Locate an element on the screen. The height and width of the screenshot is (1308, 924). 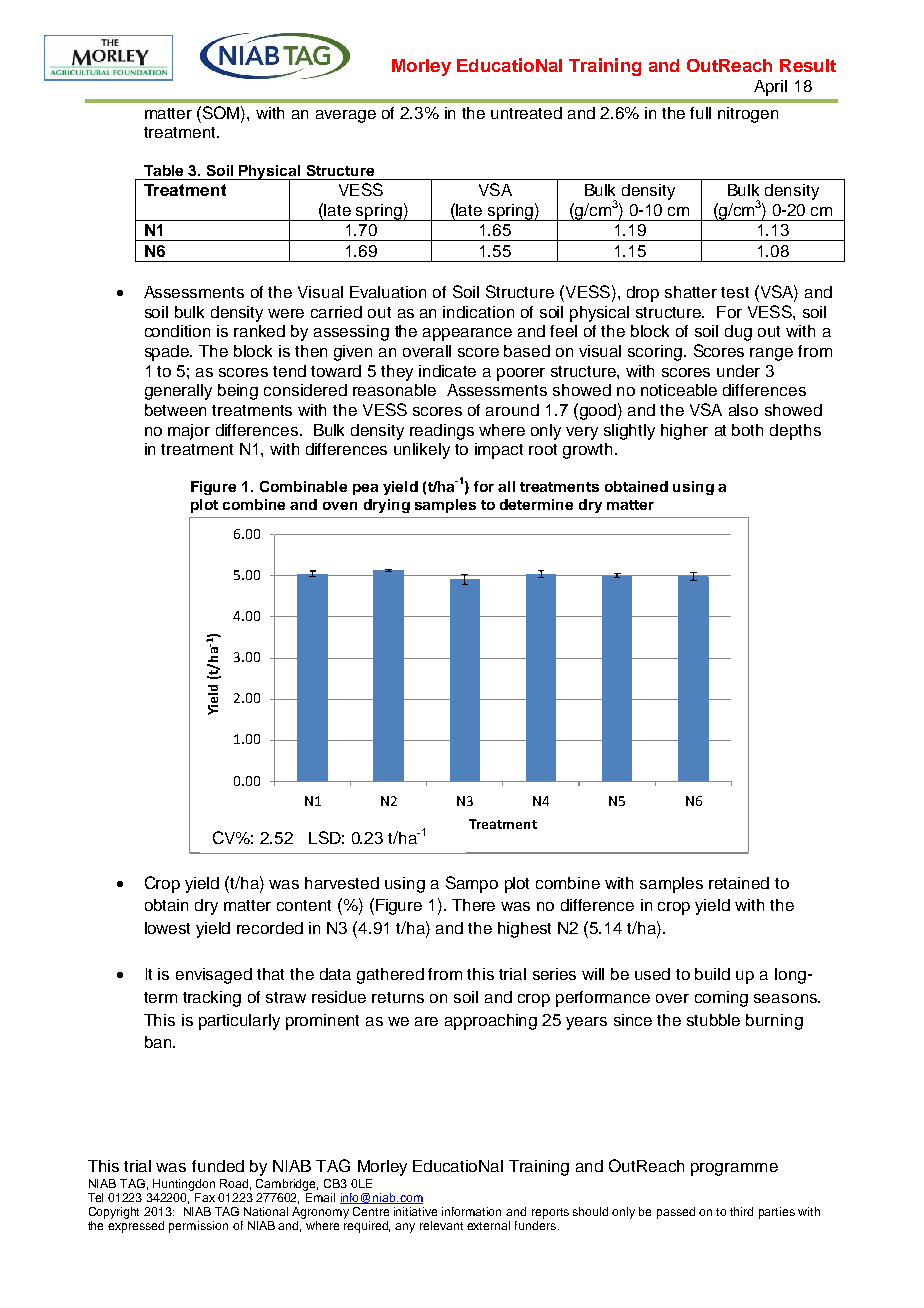
Table is located at coordinates (163, 170).
